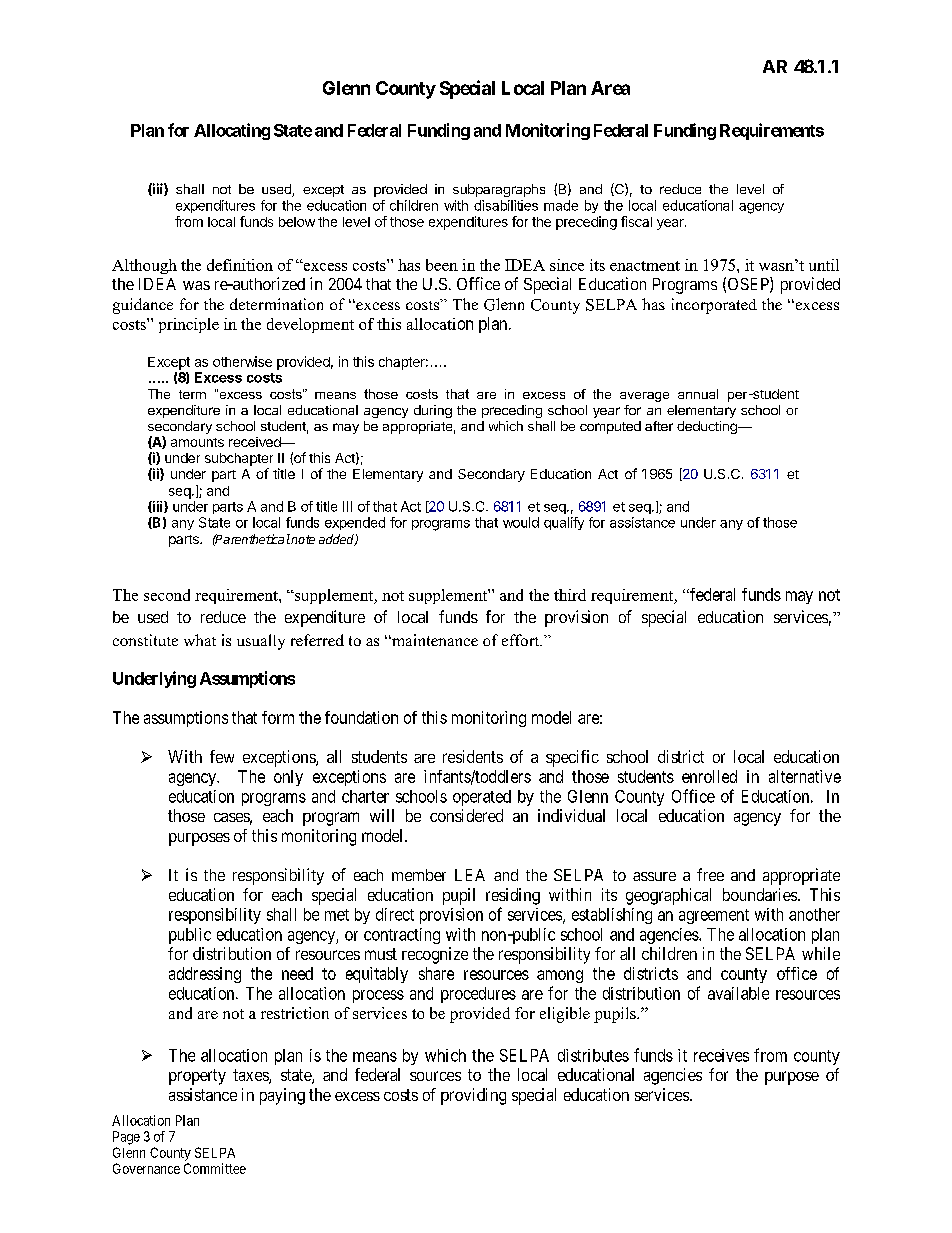  I want to click on Allocating, so click(232, 131).
